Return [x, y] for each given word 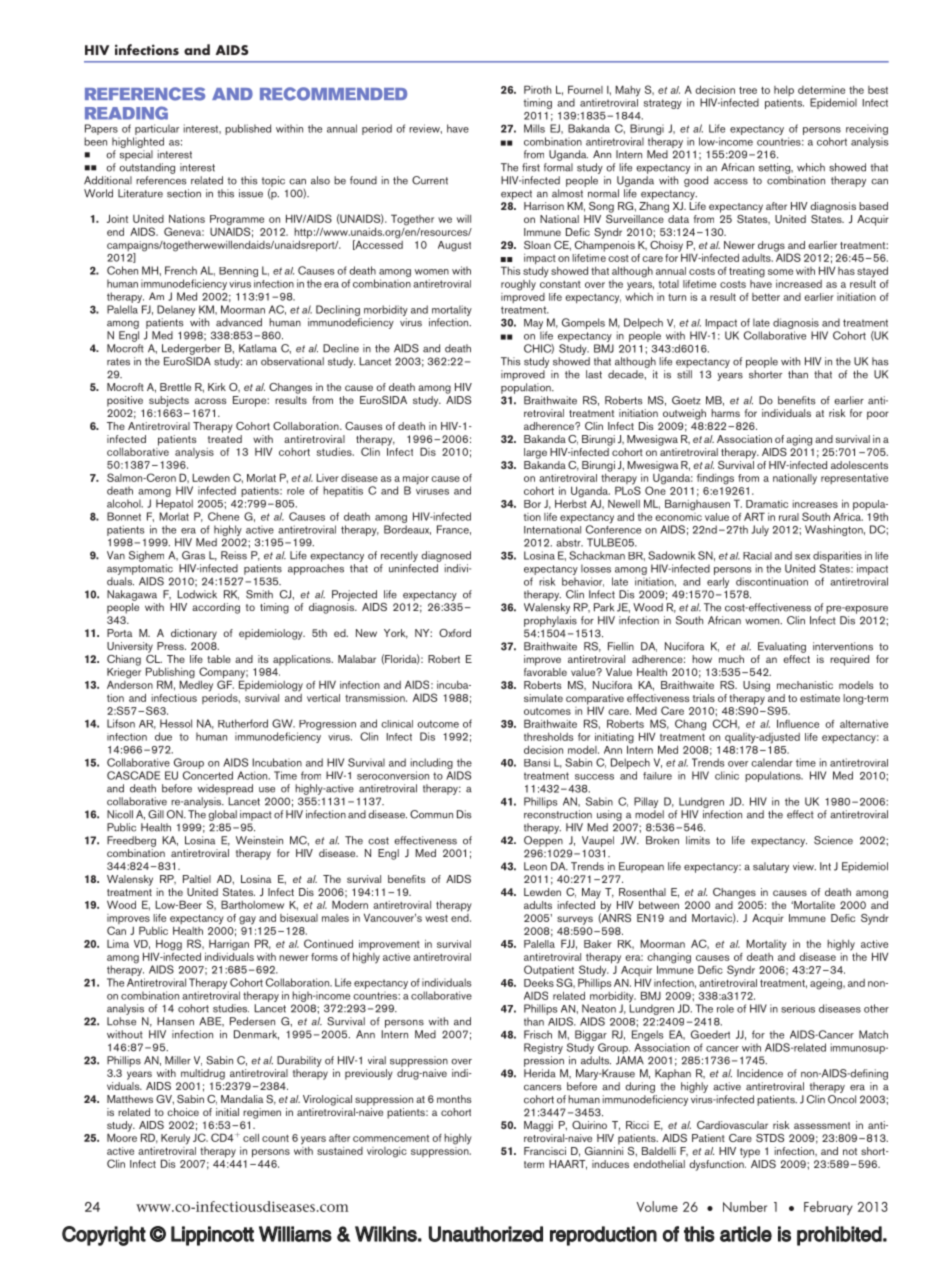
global [222, 815]
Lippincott [212, 1236]
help [784, 91]
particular [157, 129]
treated [225, 437]
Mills [534, 128]
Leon [535, 866]
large [535, 453]
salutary [771, 867]
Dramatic [767, 504]
